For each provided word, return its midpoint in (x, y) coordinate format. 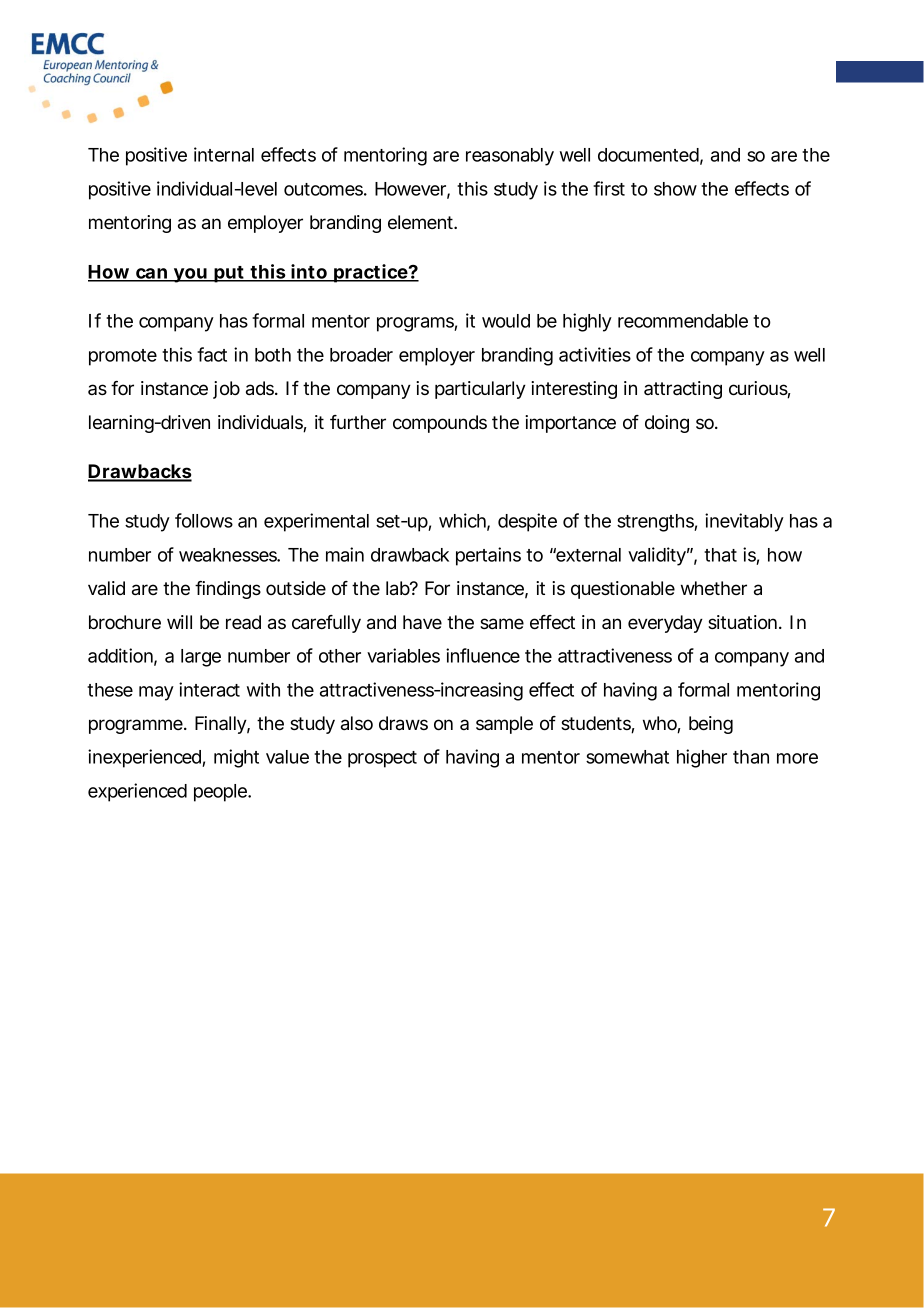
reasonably (510, 157)
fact (212, 354)
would (506, 321)
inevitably (744, 522)
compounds (440, 424)
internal (224, 154)
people (221, 793)
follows (204, 520)
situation (742, 622)
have (422, 622)
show (675, 189)
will (179, 622)
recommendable (683, 321)
